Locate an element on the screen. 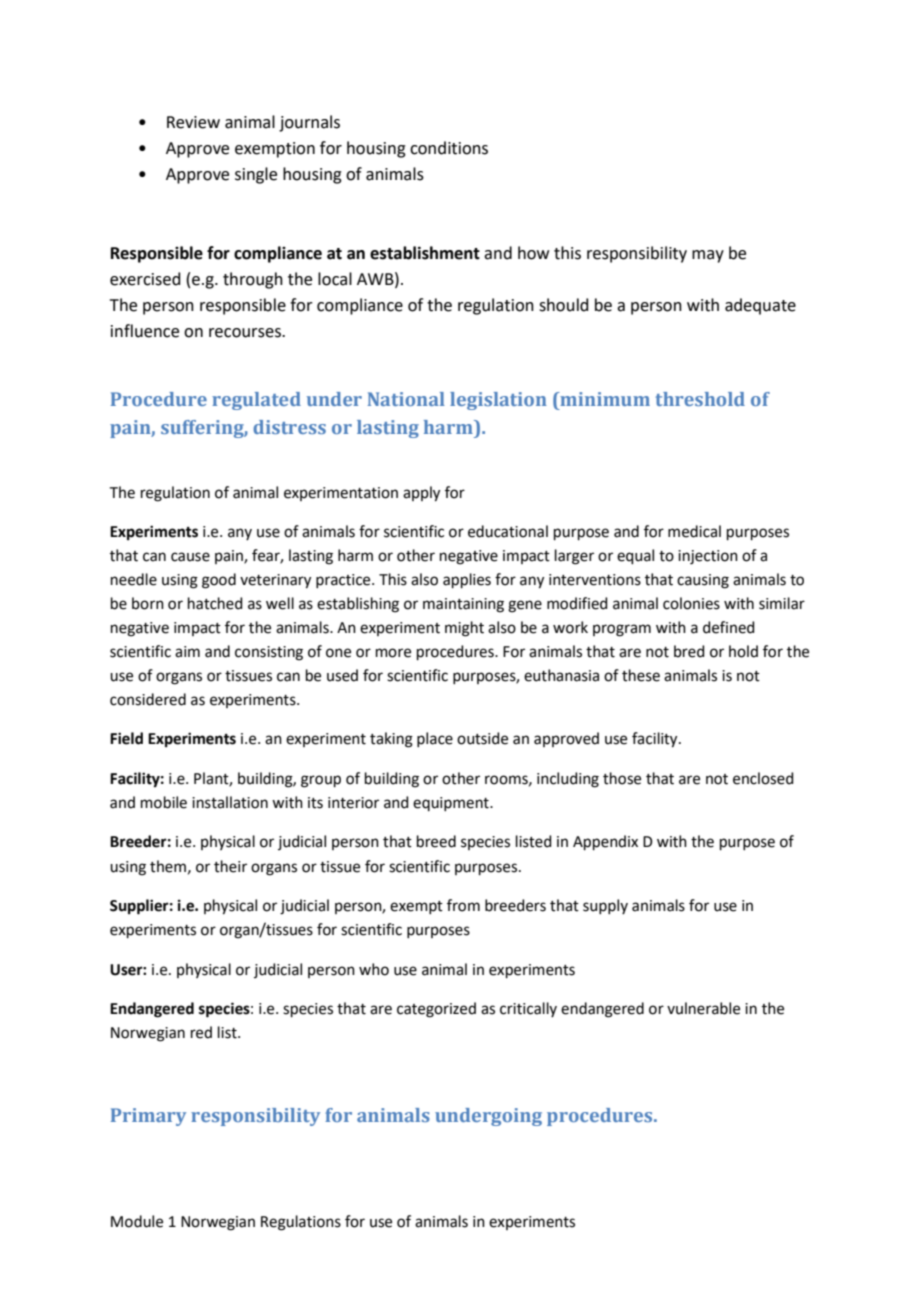 Image resolution: width=924 pixels, height=1308 pixels. Review is located at coordinates (193, 122).
